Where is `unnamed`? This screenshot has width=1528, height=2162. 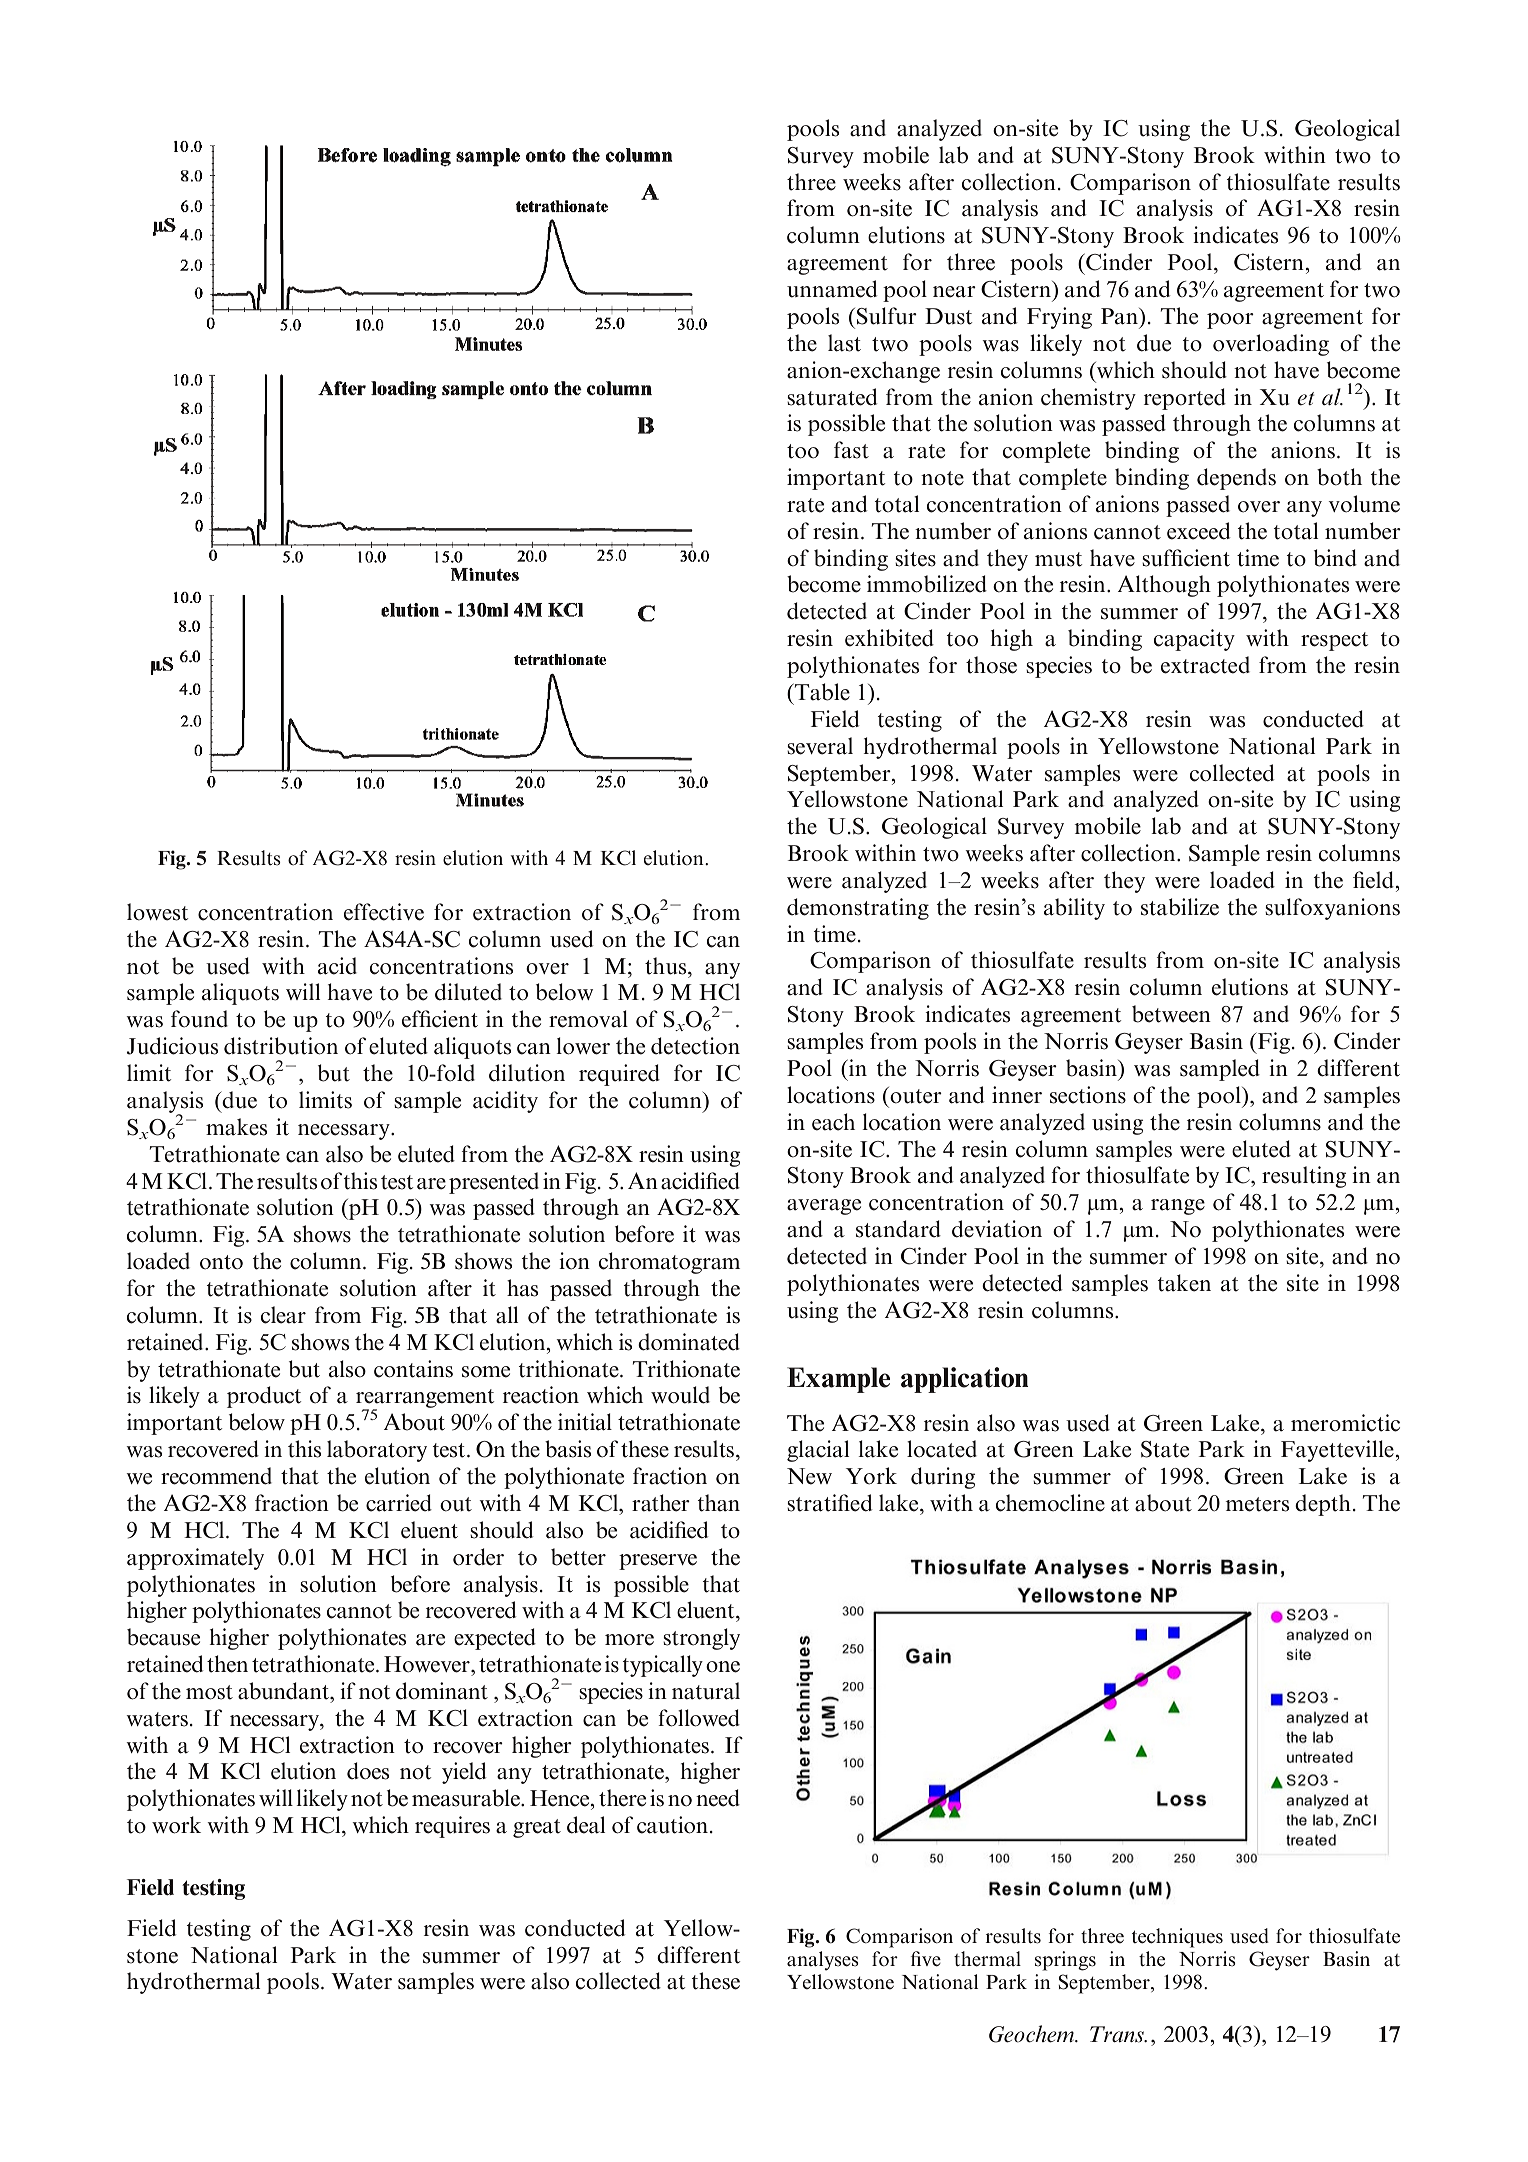 unnamed is located at coordinates (832, 289).
